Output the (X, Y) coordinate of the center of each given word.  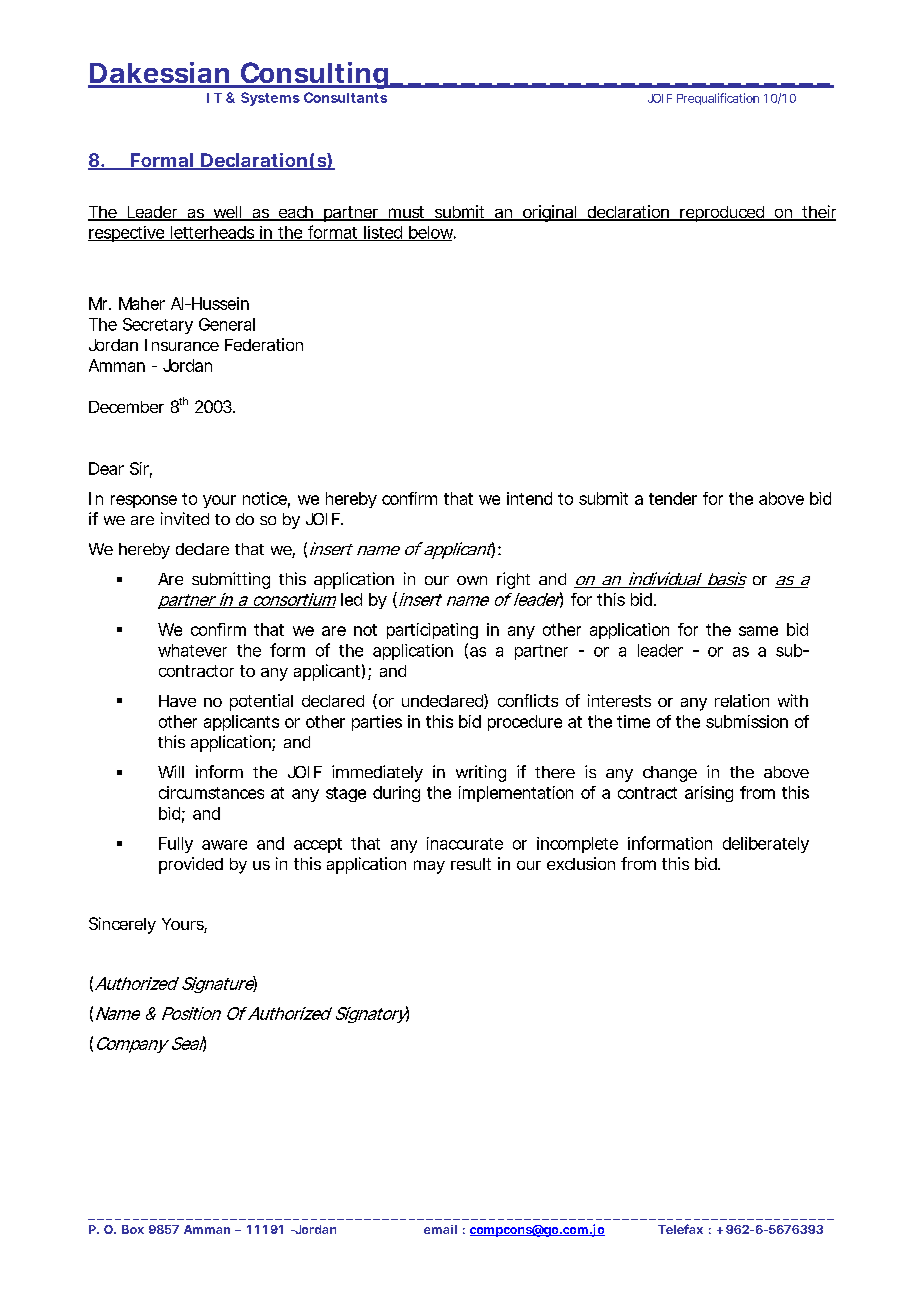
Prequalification (718, 99)
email (440, 1229)
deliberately (766, 845)
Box (133, 1229)
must (407, 213)
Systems (270, 99)
